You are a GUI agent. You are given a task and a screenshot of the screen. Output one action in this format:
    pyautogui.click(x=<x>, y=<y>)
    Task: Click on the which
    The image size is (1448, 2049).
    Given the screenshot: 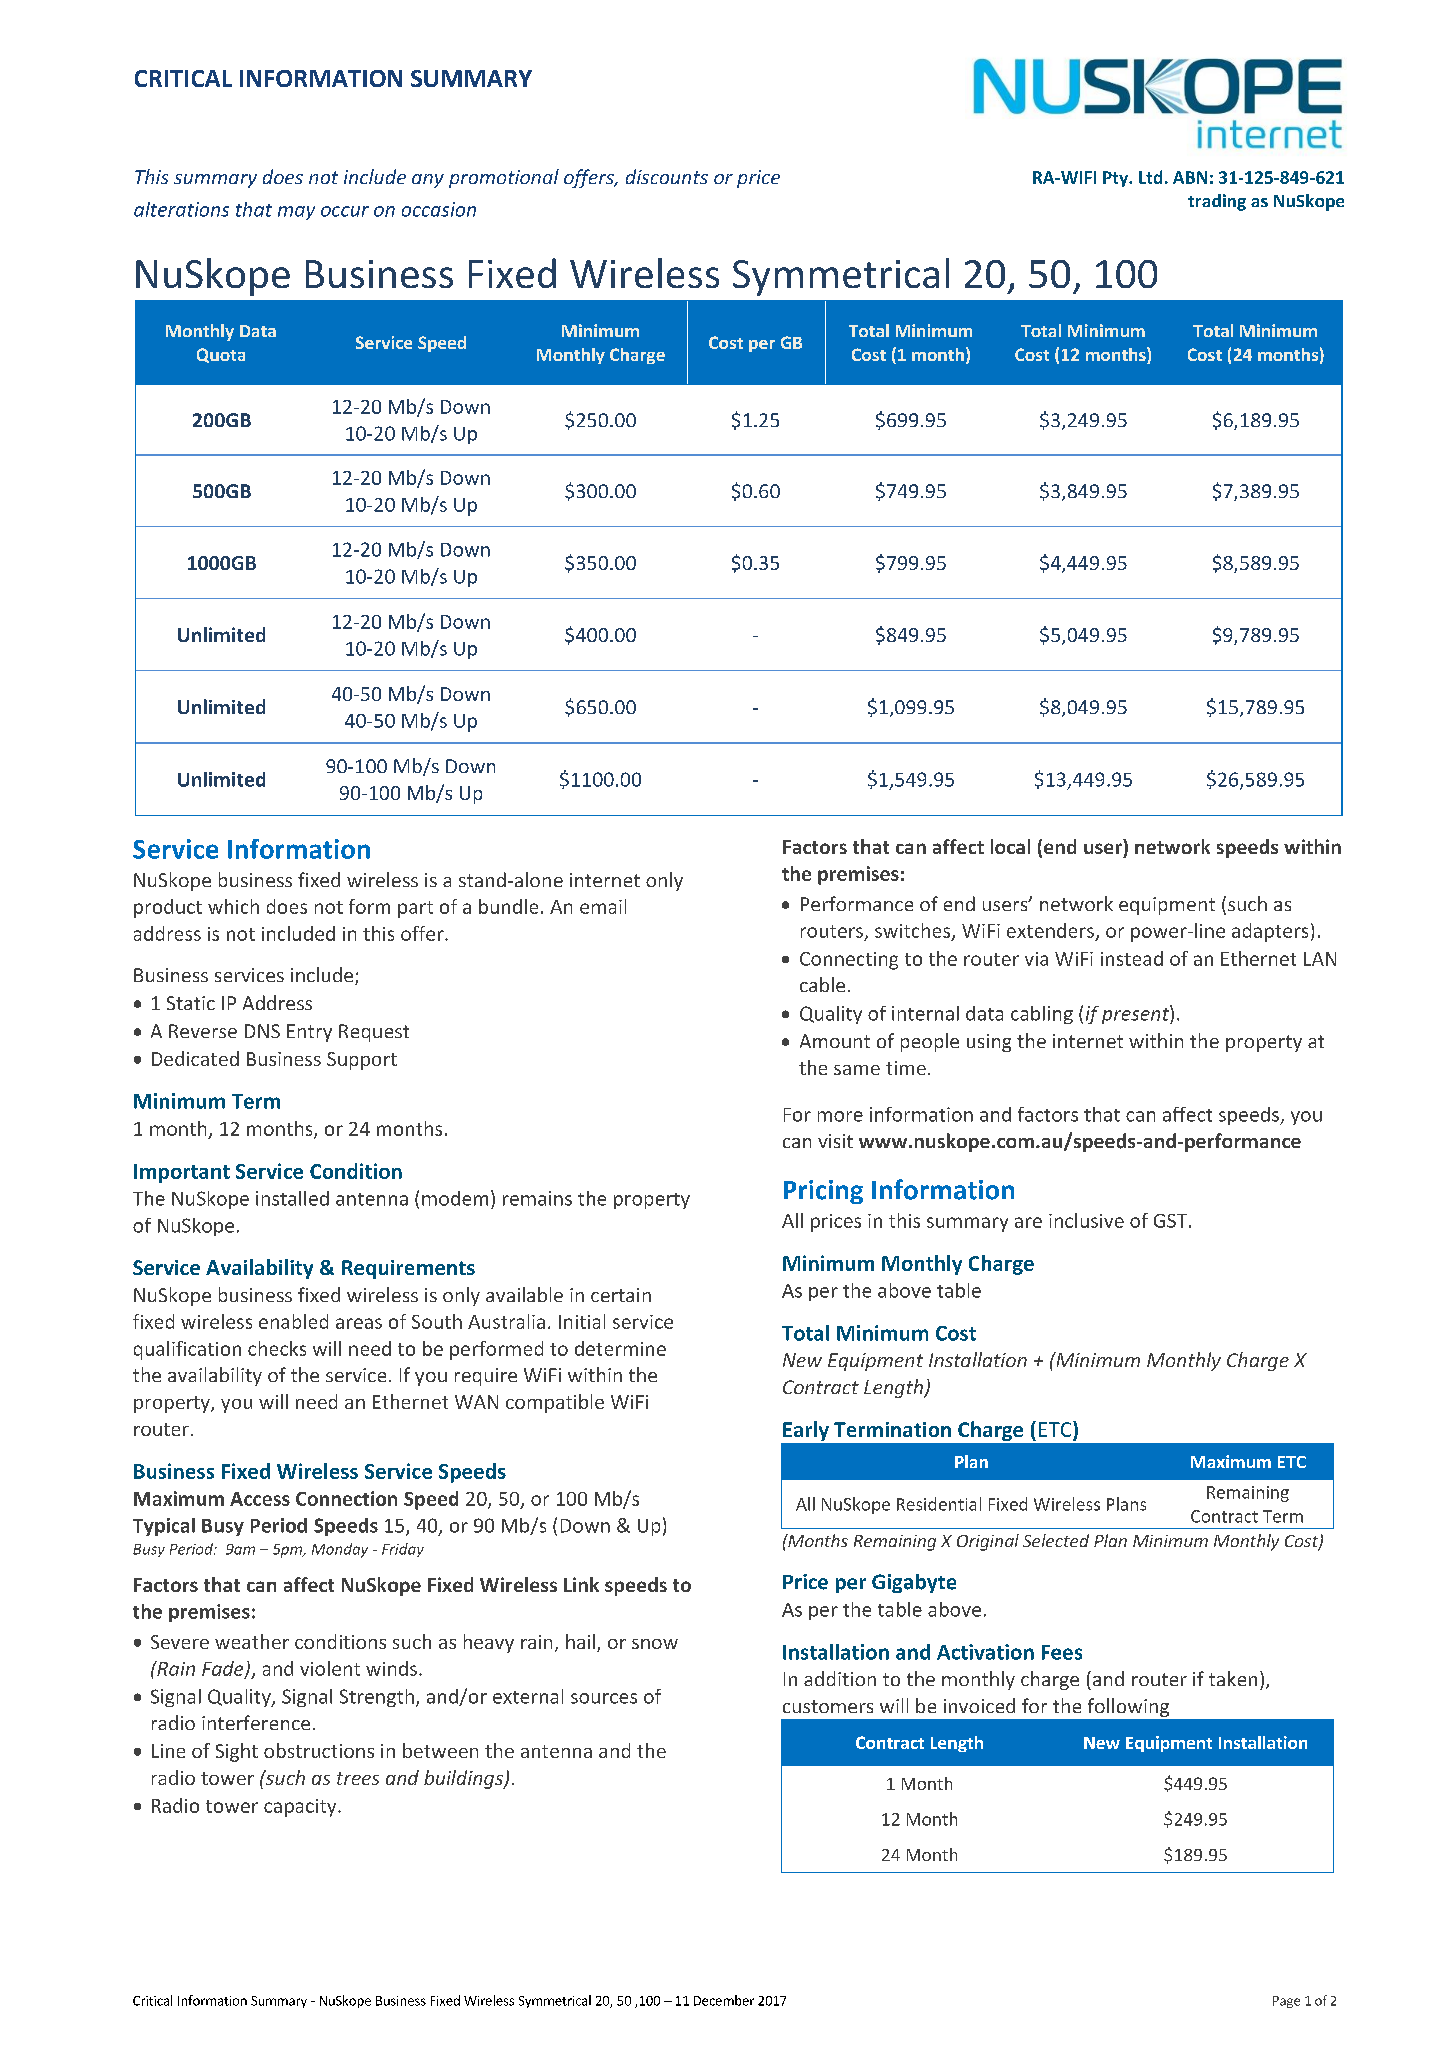 What is the action you would take?
    pyautogui.click(x=233, y=906)
